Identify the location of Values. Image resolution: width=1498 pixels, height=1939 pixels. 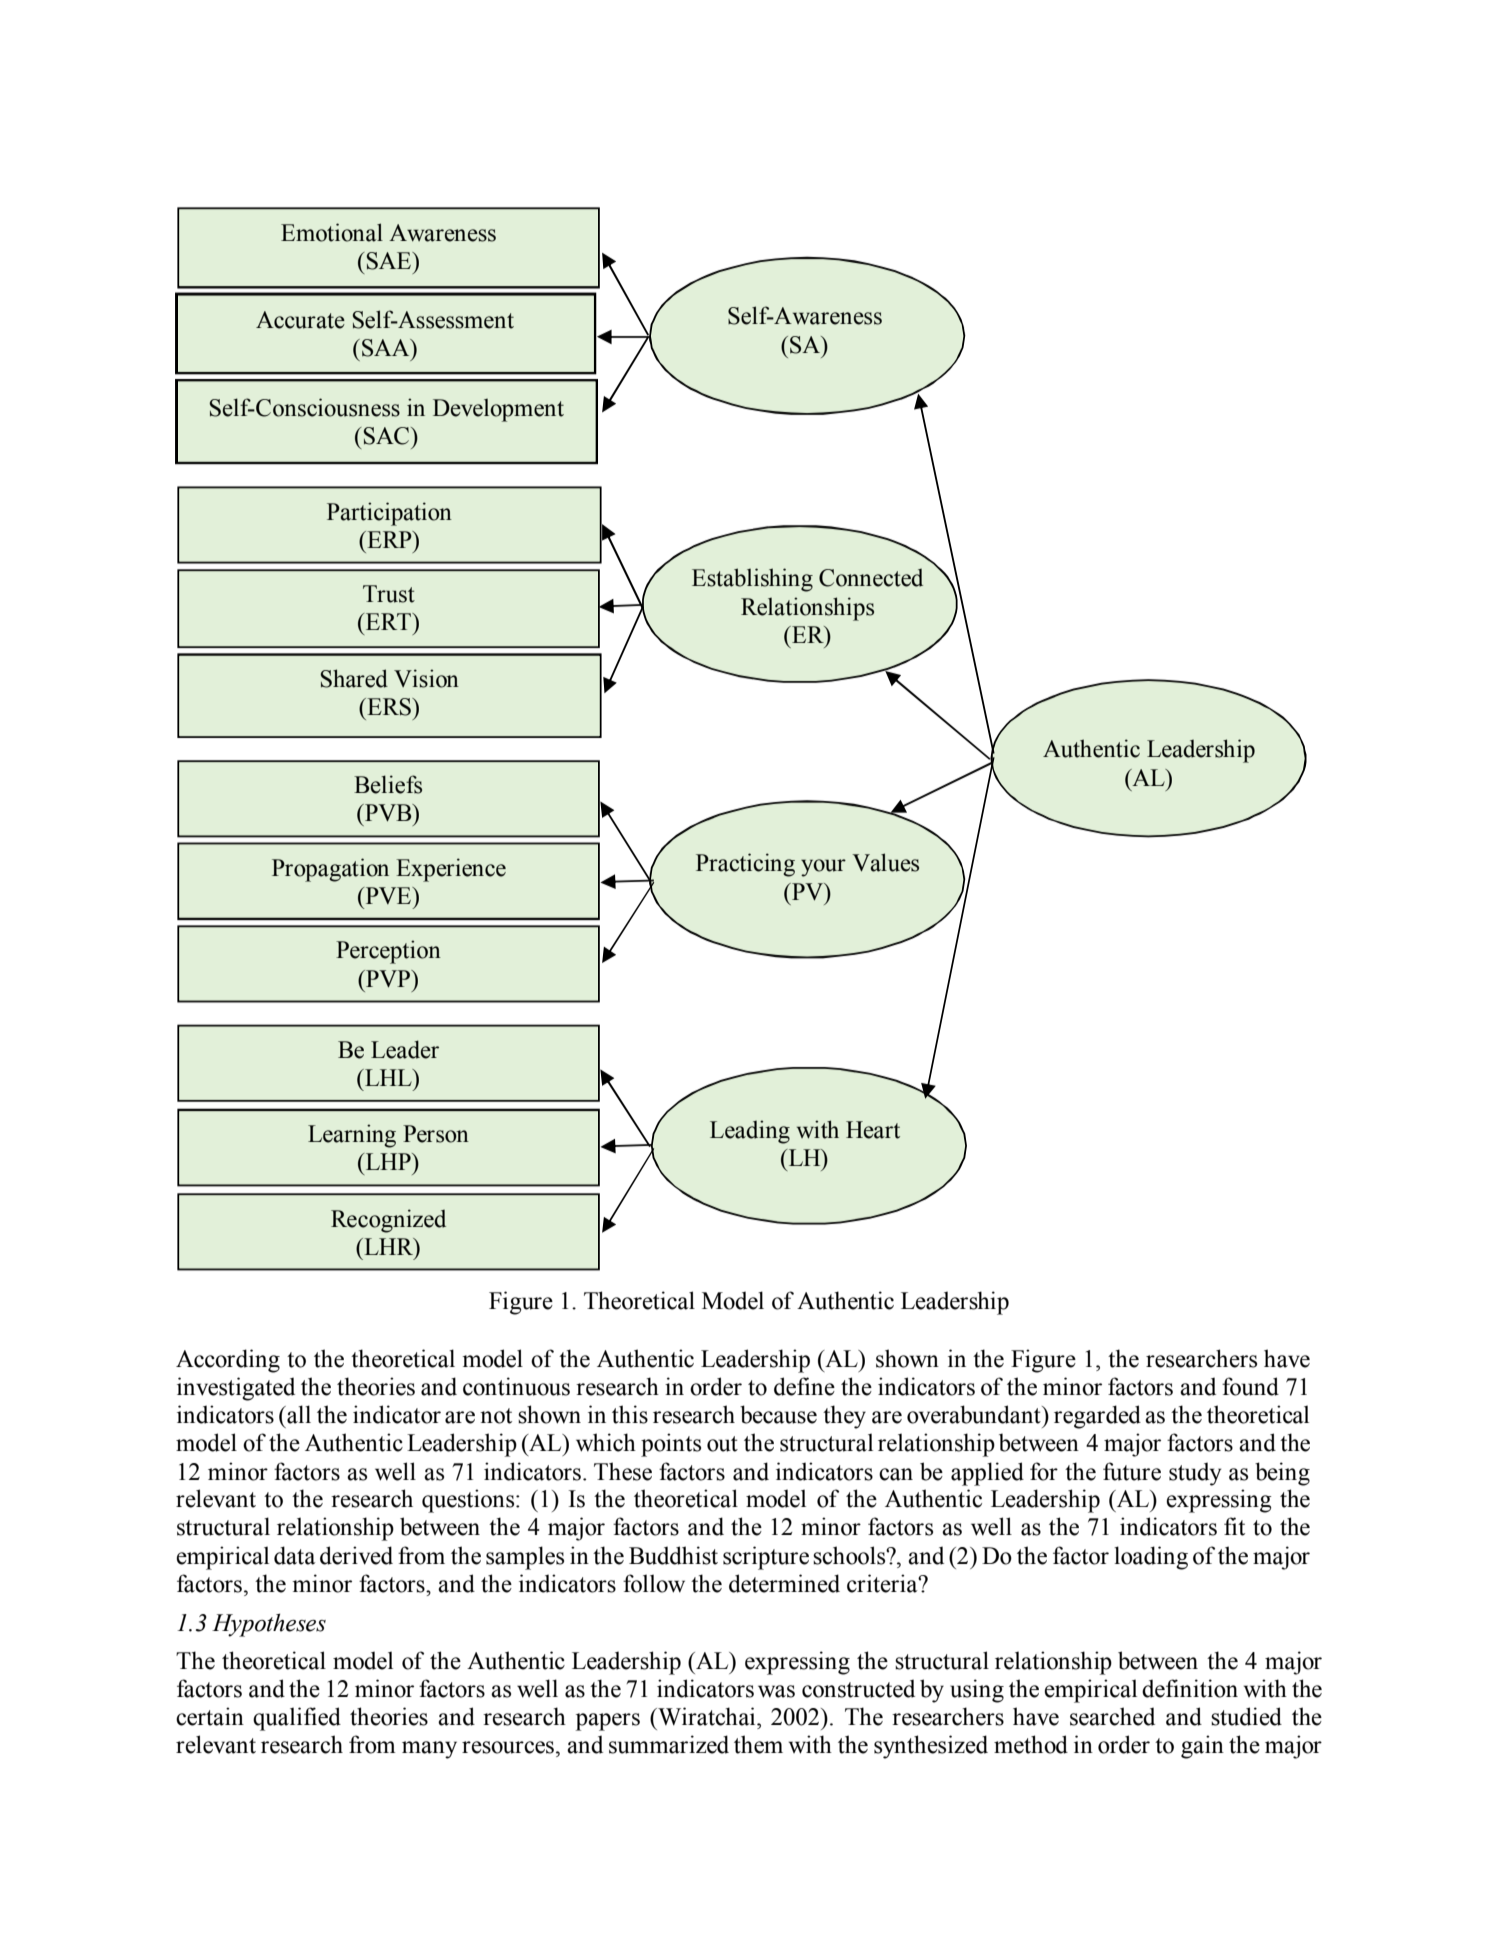
(885, 862).
